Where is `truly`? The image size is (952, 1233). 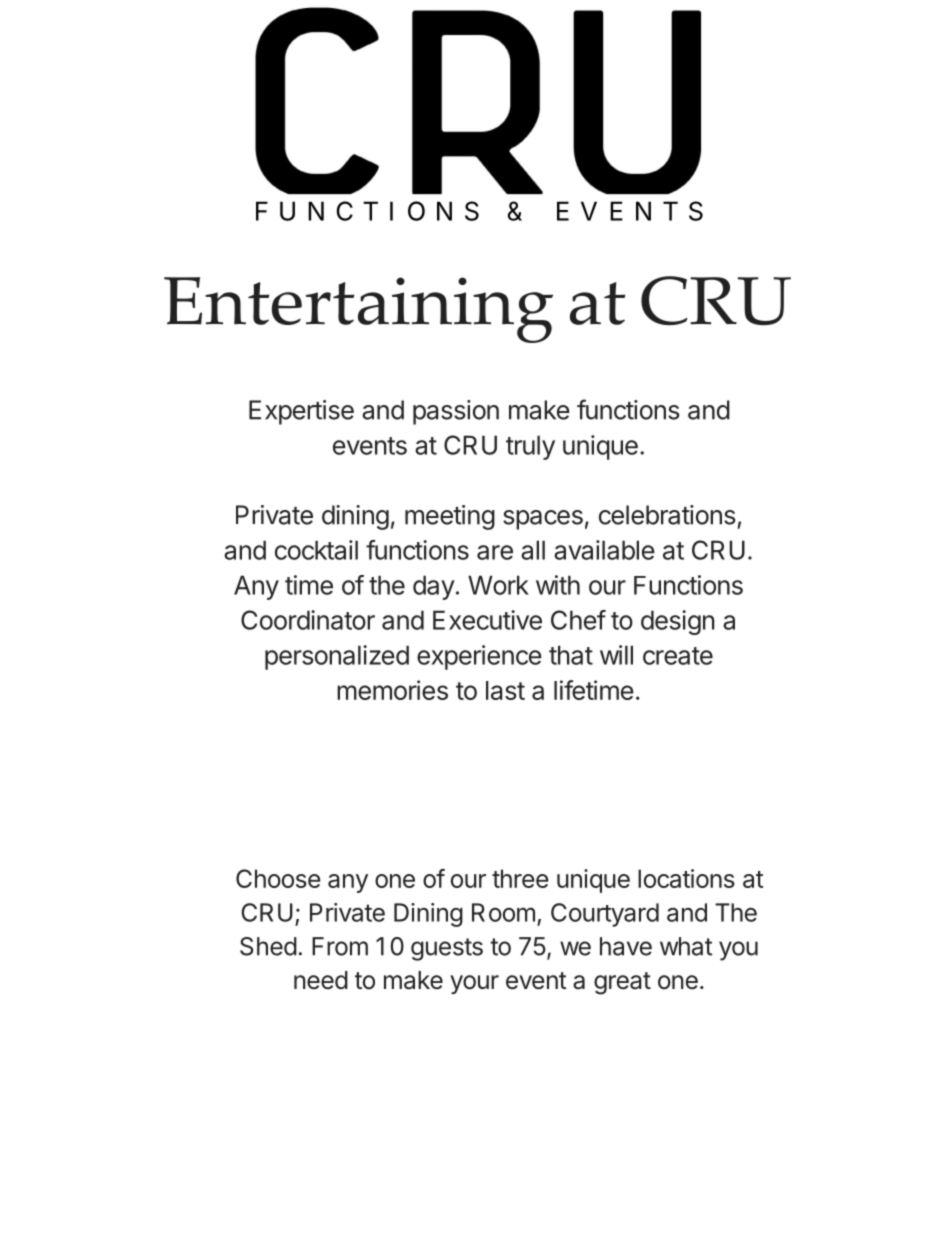
truly is located at coordinates (530, 447).
